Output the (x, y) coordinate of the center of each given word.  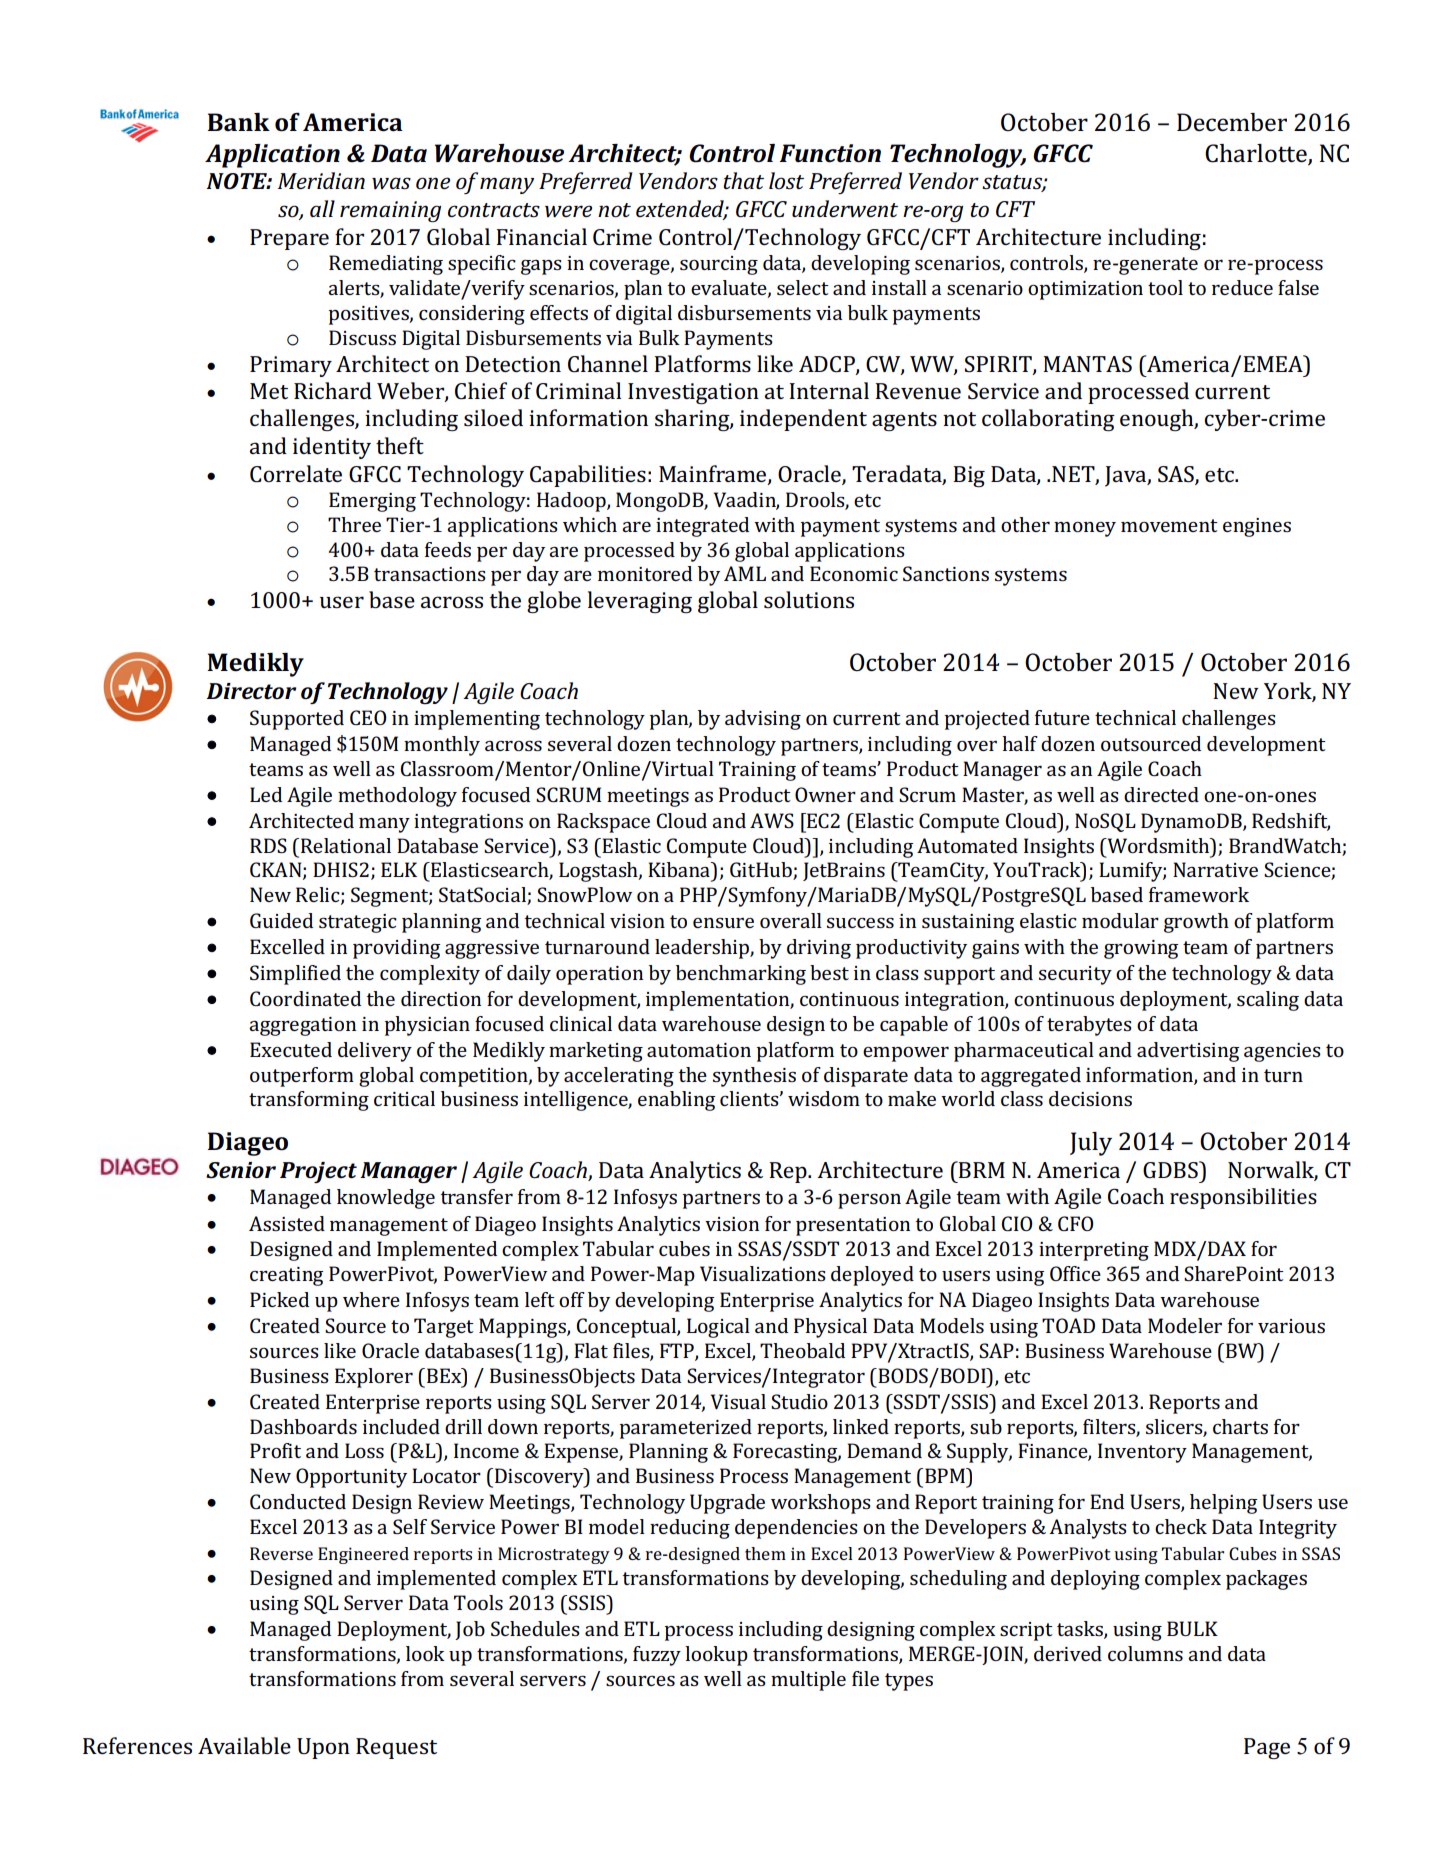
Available (244, 1745)
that (743, 180)
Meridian (321, 180)
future (1062, 717)
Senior (241, 1170)
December (1232, 122)
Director (251, 691)
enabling (676, 1101)
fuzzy (657, 1656)
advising (763, 720)
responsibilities (1243, 1198)
